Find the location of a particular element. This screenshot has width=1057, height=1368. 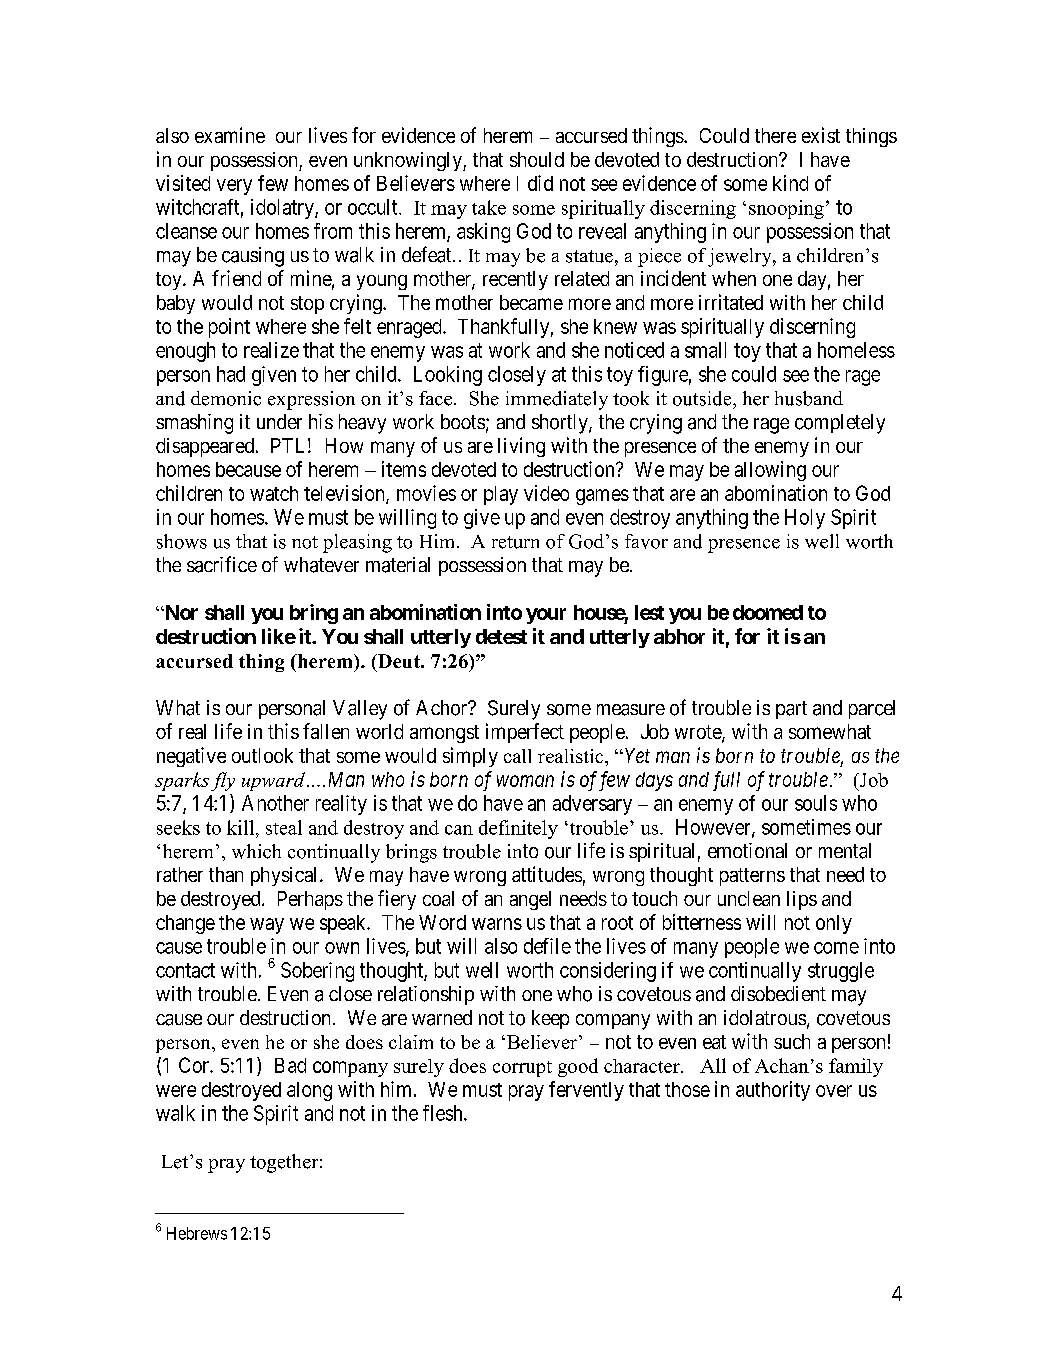

fallen is located at coordinates (326, 731).
